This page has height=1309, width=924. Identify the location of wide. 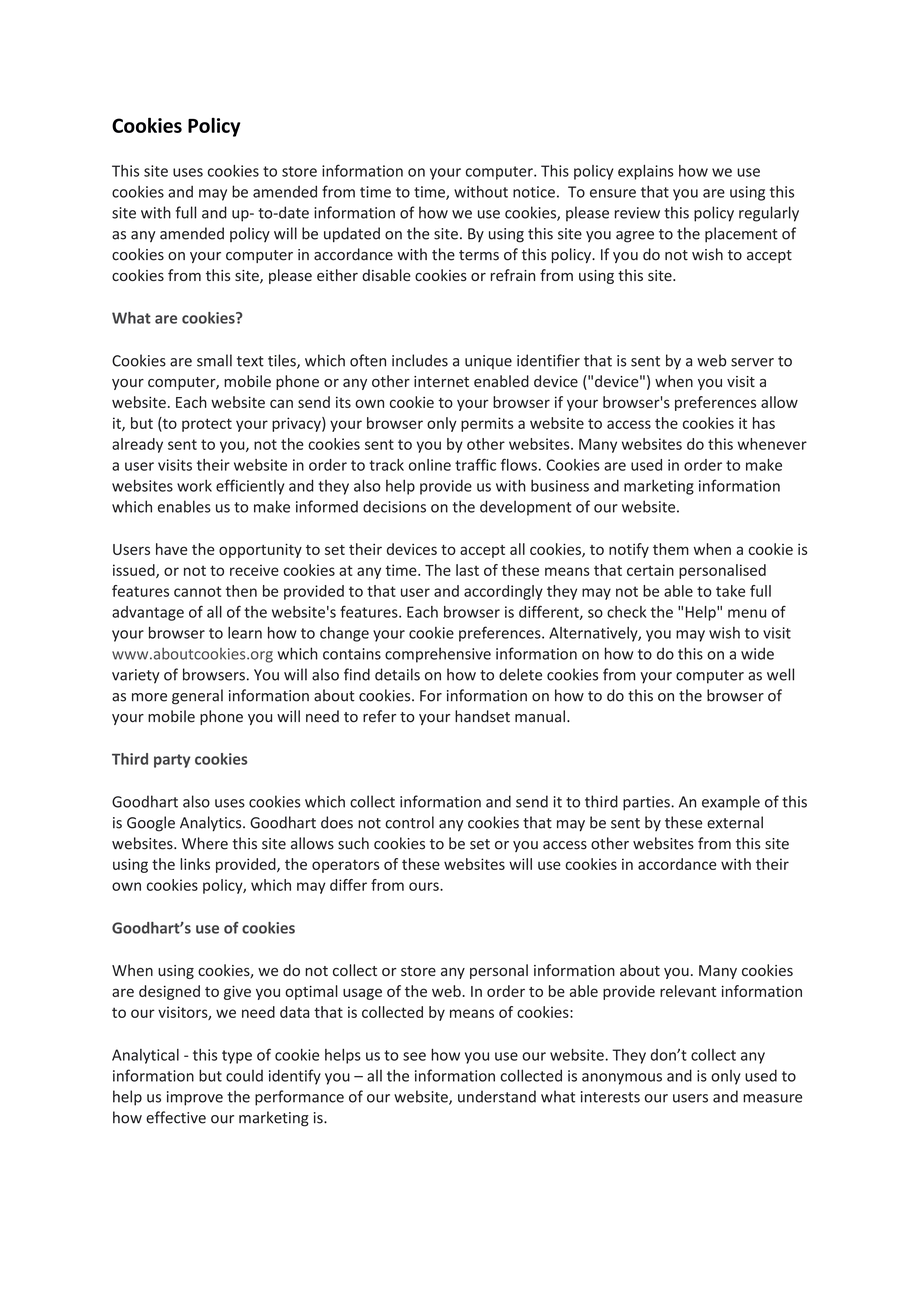
(757, 653).
